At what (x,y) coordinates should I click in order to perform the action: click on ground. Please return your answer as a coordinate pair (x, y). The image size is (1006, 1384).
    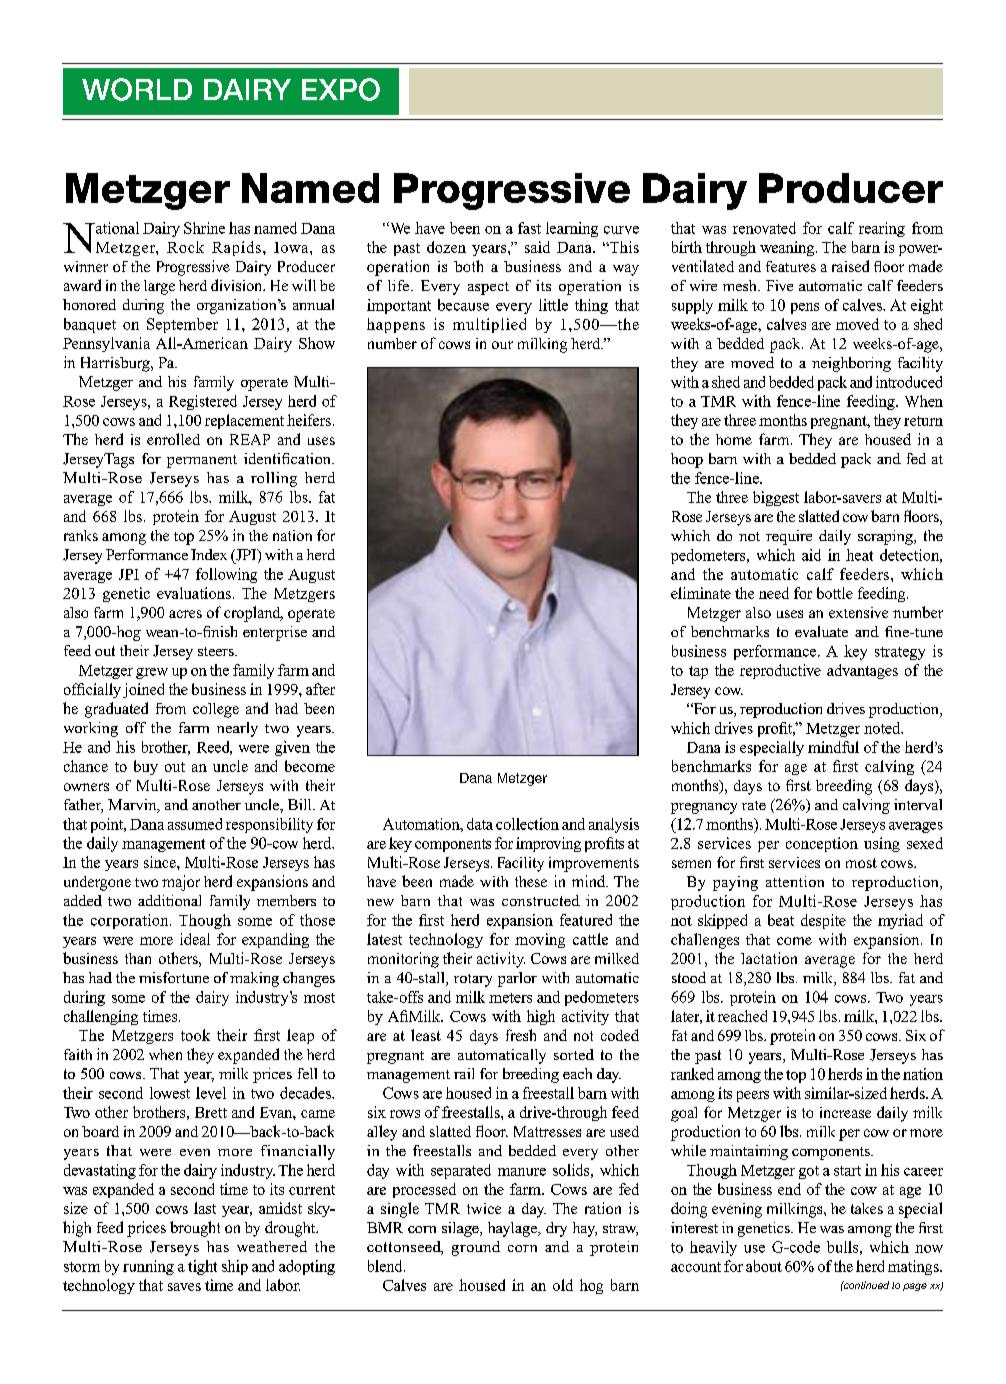
    Looking at the image, I should click on (476, 1248).
